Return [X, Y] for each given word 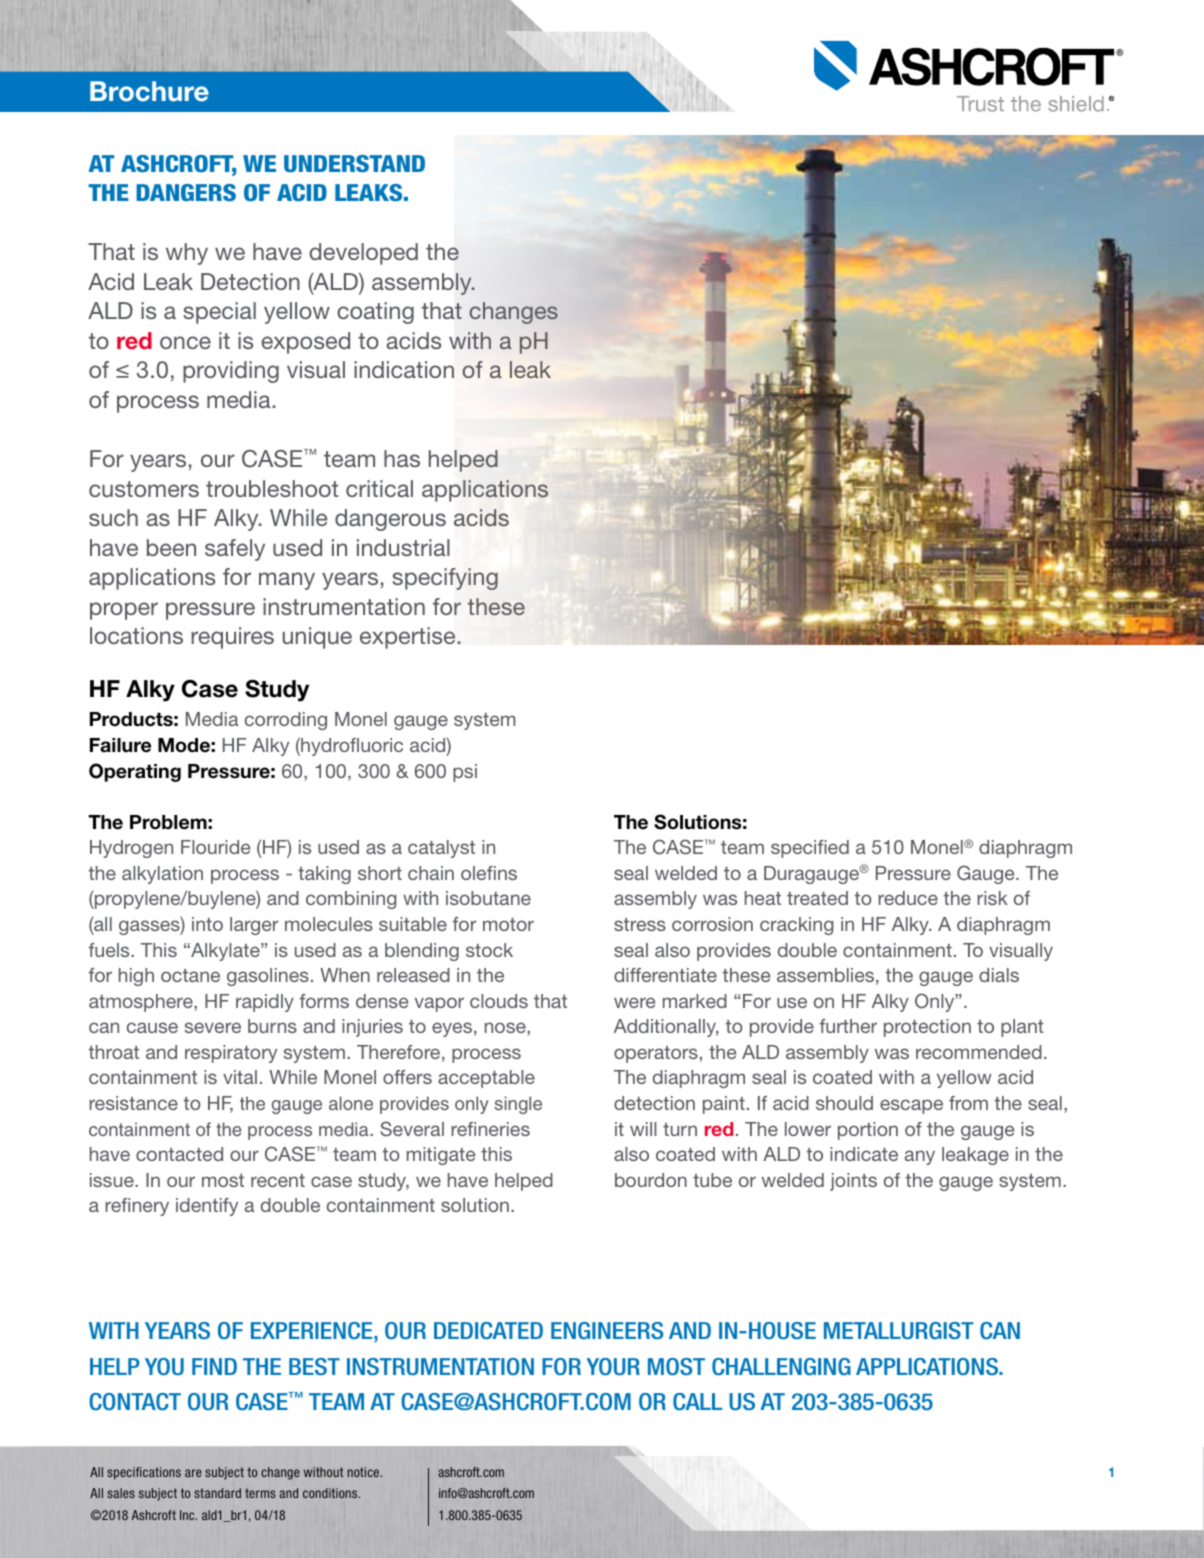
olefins [489, 873]
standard [217, 1493]
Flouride [215, 847]
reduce [908, 898]
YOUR [613, 1367]
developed [363, 254]
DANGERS [186, 193]
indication [404, 369]
